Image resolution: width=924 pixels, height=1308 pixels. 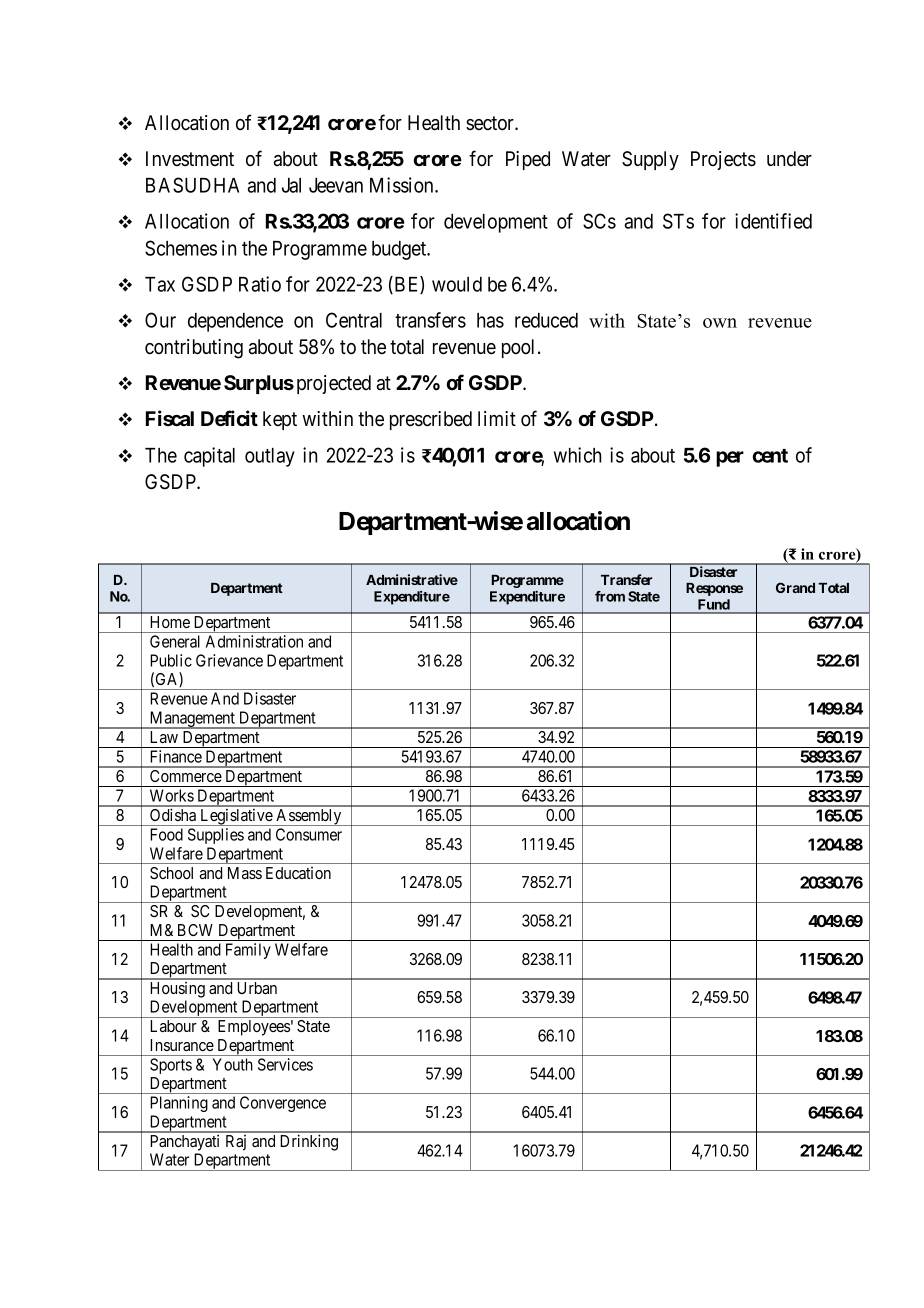 I want to click on Piped, so click(x=528, y=160).
